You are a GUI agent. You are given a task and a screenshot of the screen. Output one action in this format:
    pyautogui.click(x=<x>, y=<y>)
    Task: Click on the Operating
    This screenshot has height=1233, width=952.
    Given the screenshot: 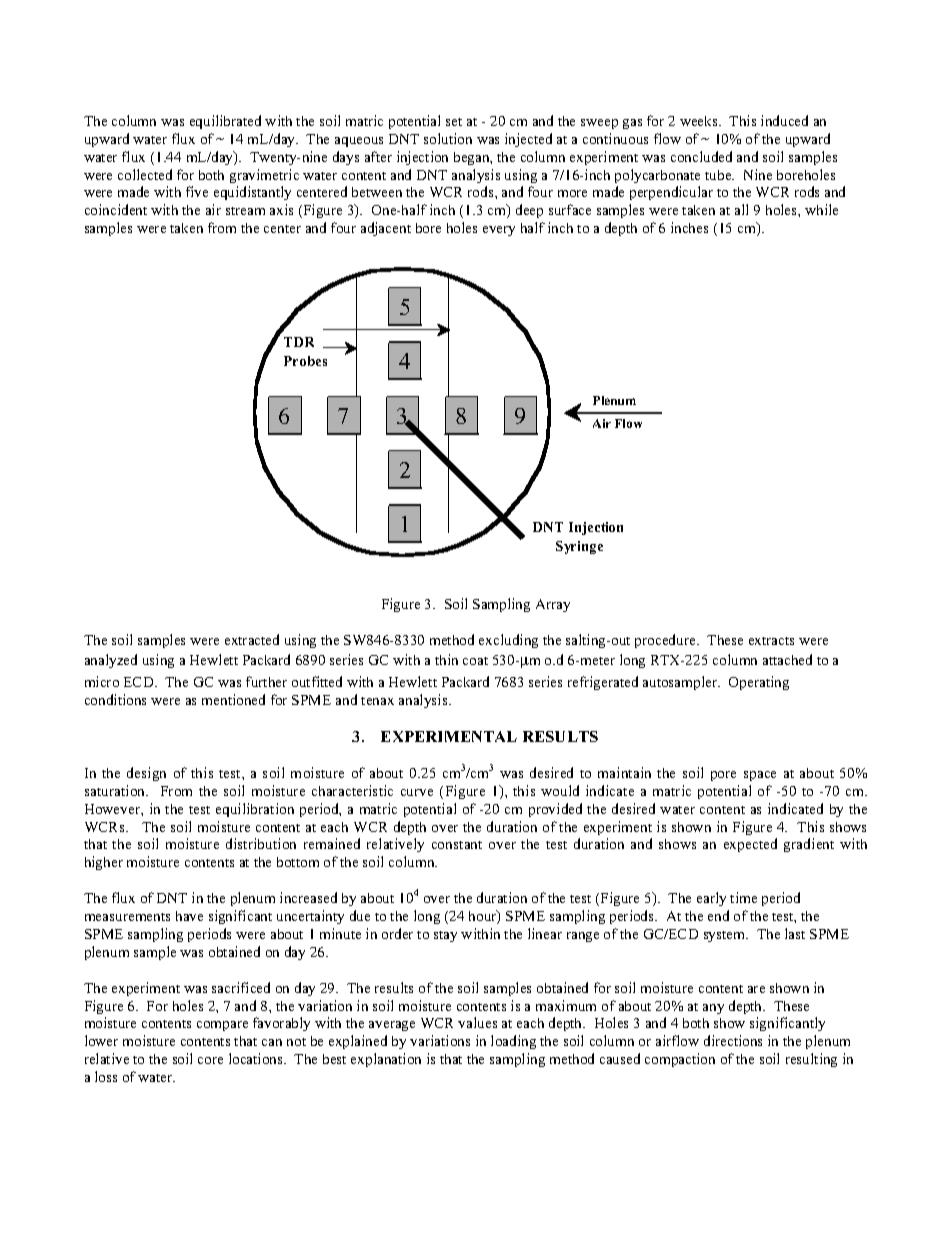 What is the action you would take?
    pyautogui.click(x=759, y=683)
